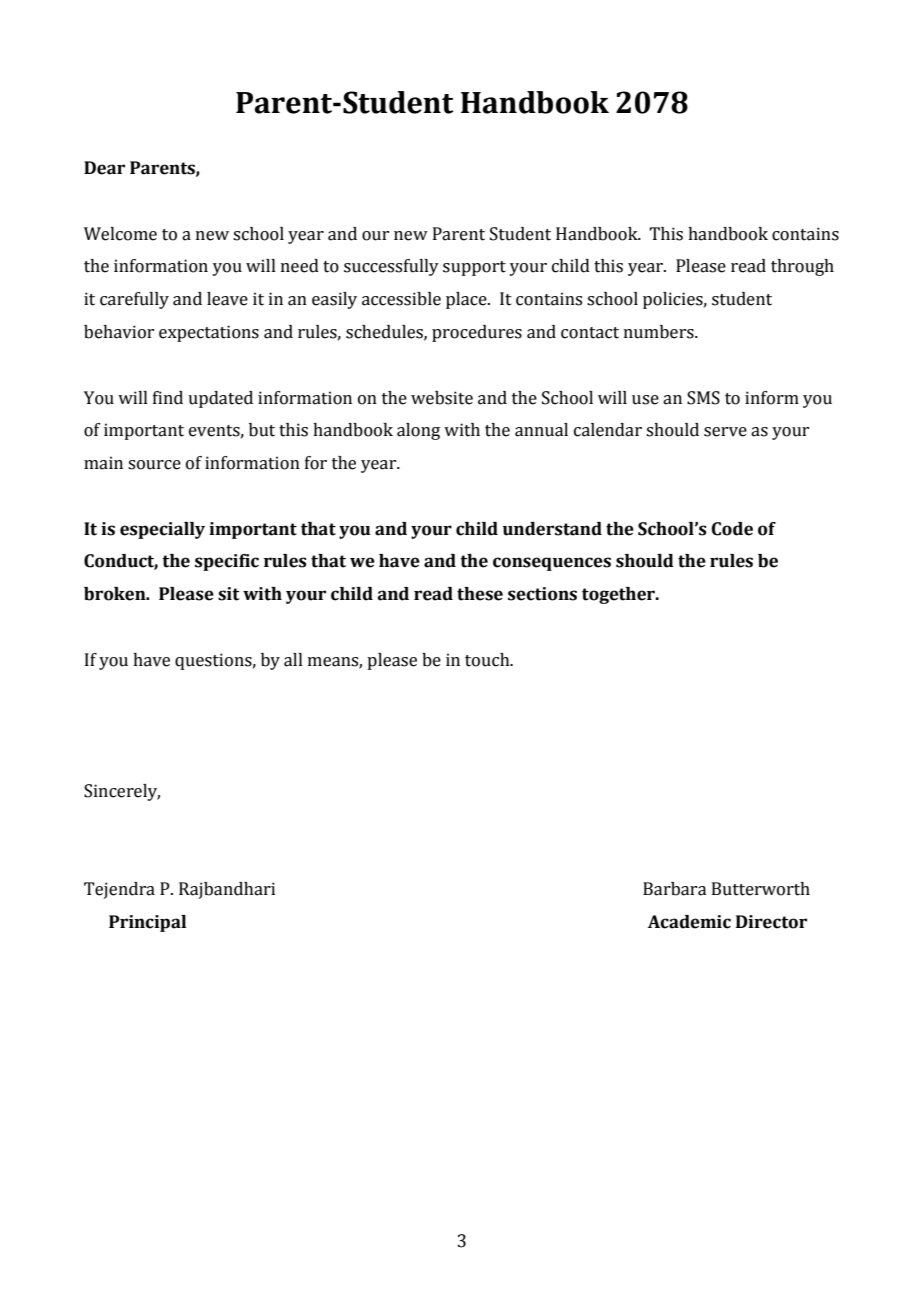 The height and width of the screenshot is (1307, 924). What do you see at coordinates (660, 332) in the screenshot?
I see `numbers` at bounding box center [660, 332].
